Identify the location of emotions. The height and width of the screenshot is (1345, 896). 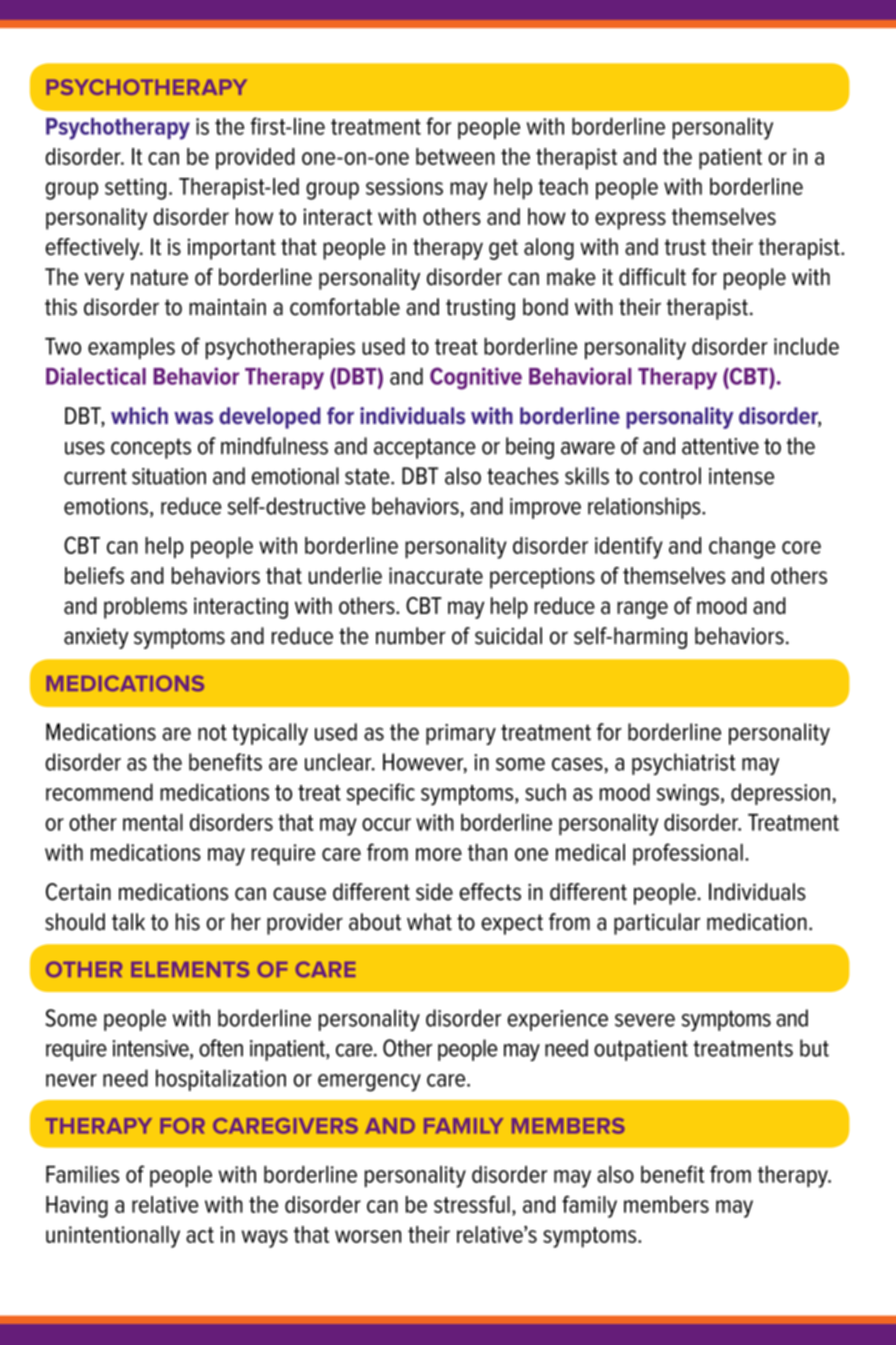
(106, 506).
